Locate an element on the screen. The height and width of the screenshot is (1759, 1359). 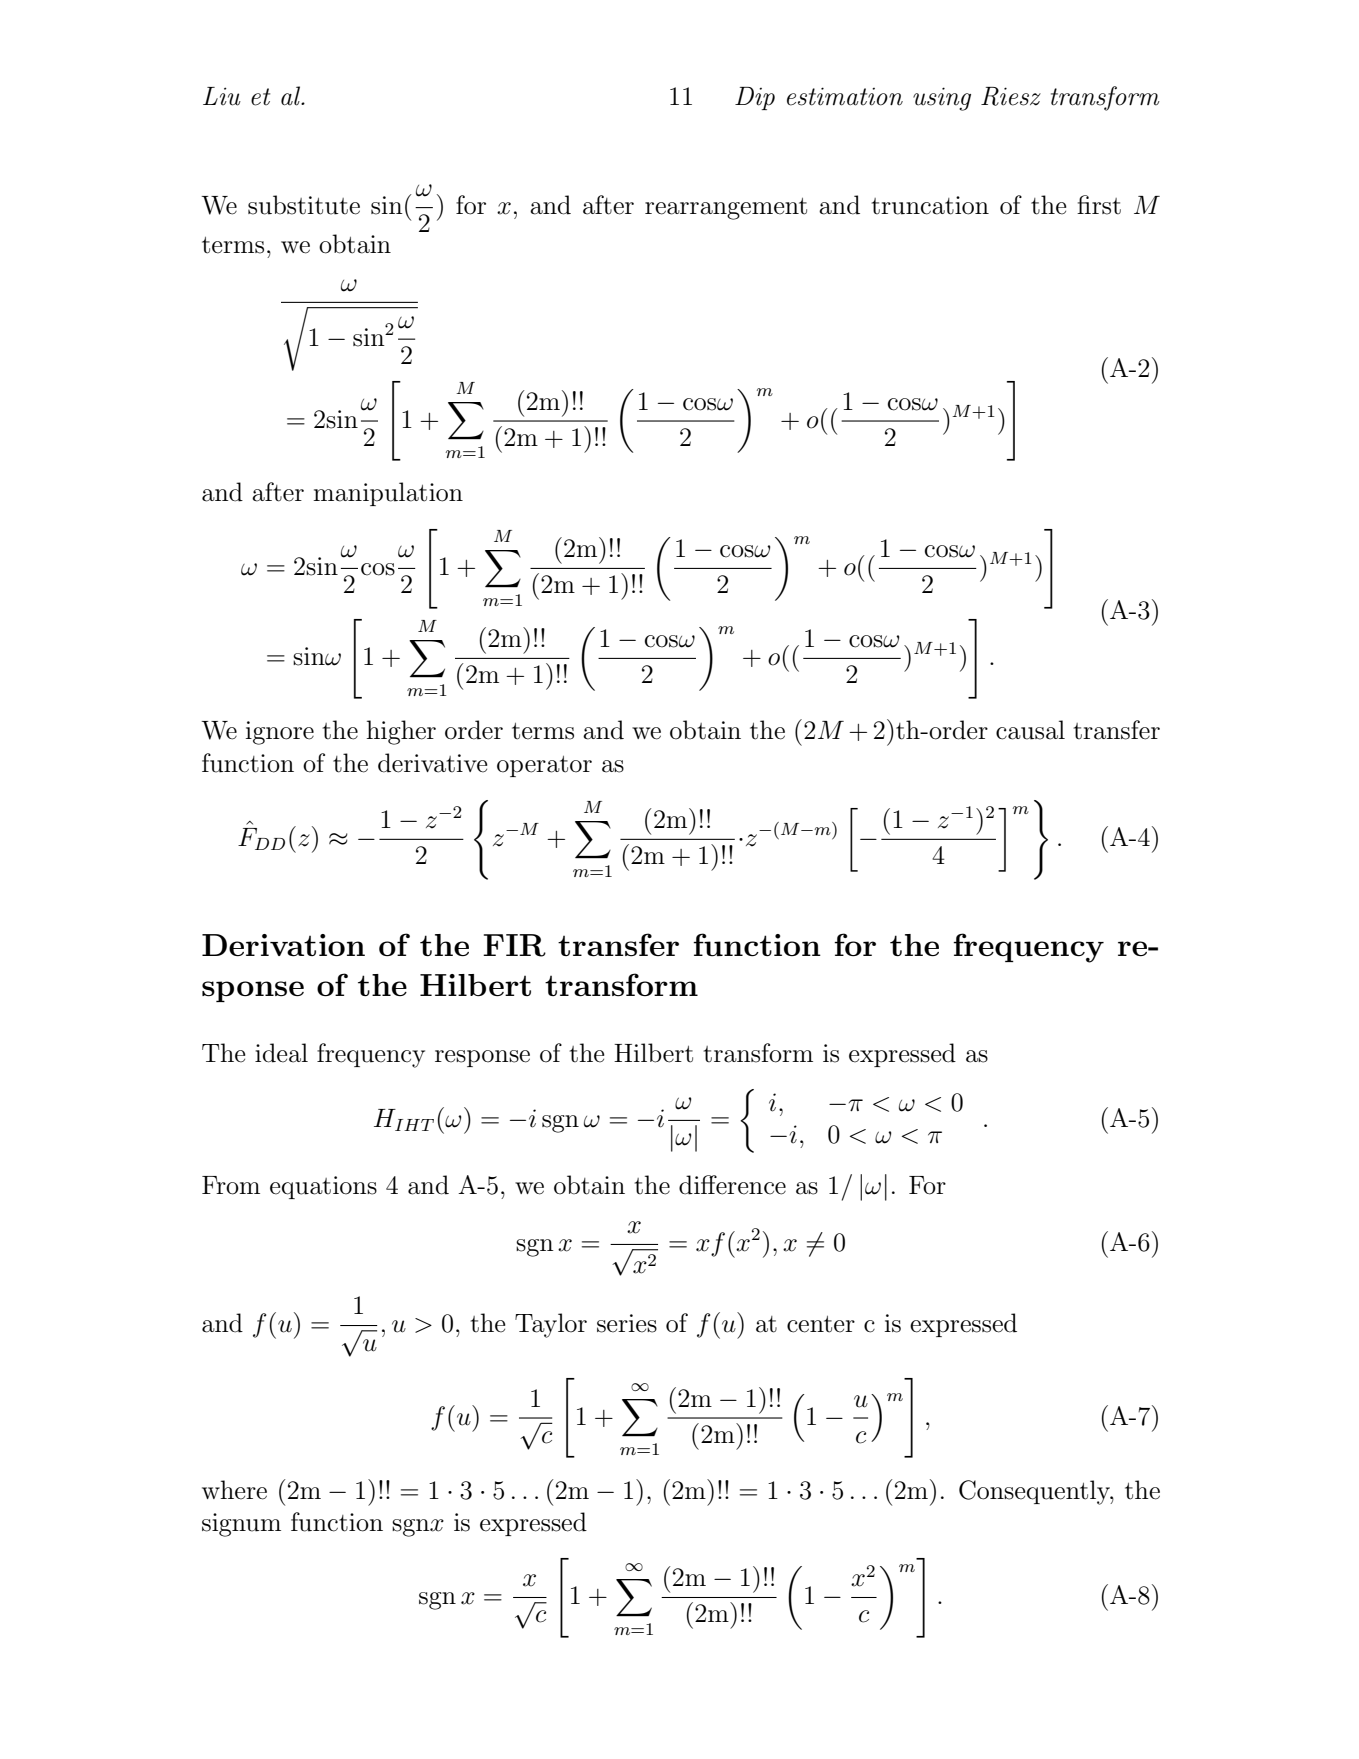
ignore is located at coordinates (280, 733).
